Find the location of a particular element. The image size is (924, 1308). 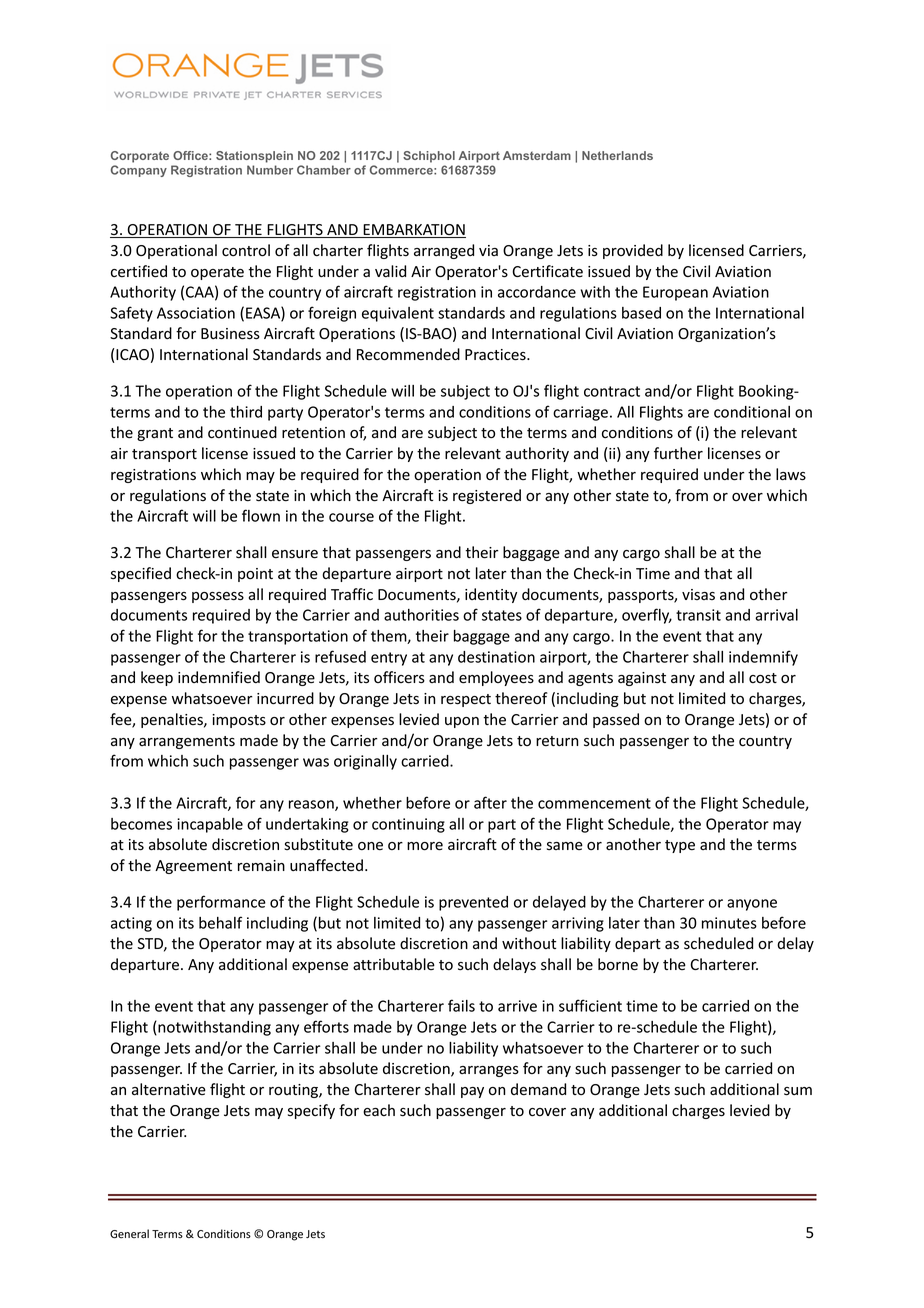

Agreement is located at coordinates (193, 867).
